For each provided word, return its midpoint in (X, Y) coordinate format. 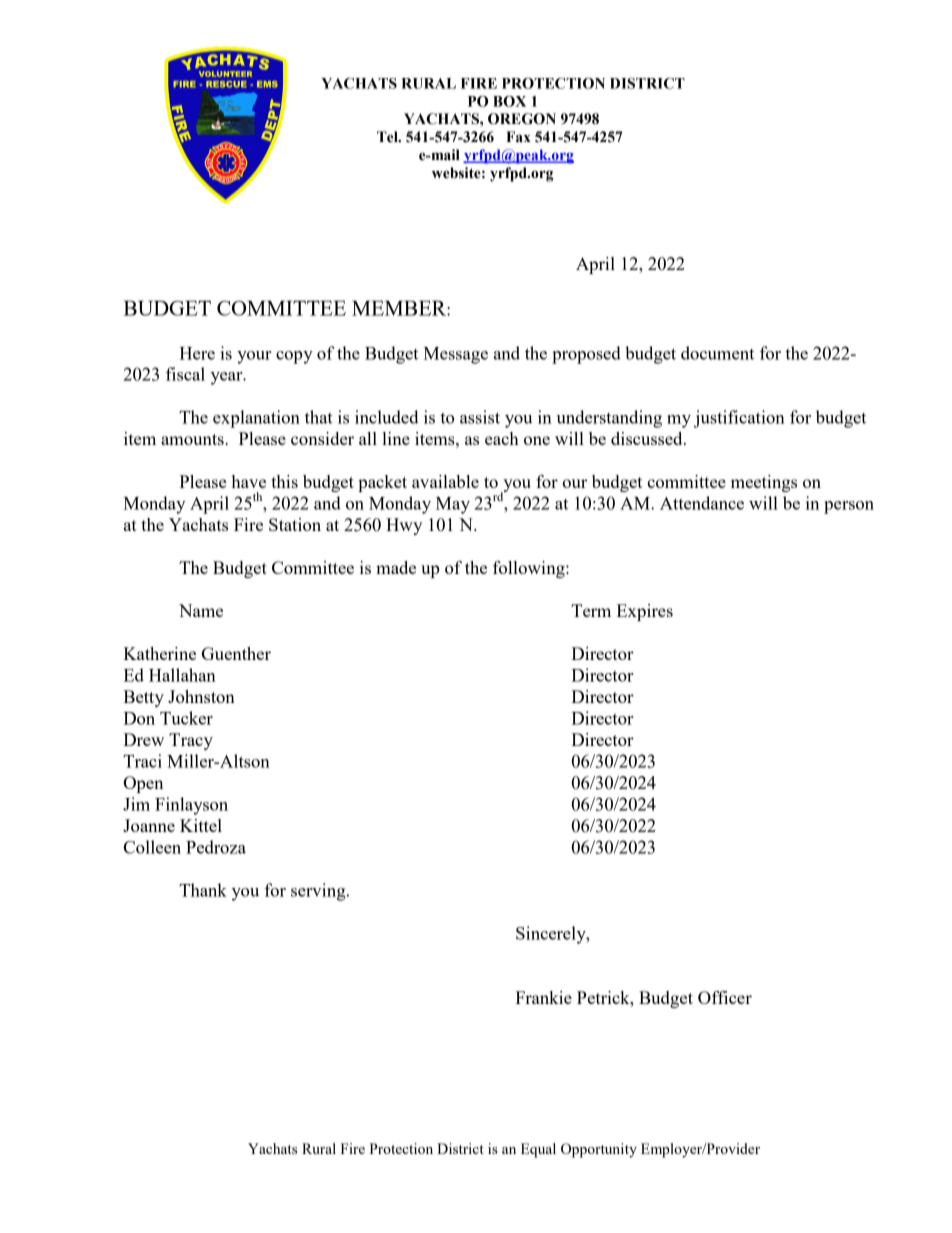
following (530, 569)
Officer (725, 997)
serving (319, 892)
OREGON (522, 119)
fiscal (185, 374)
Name (201, 610)
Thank (203, 890)
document (717, 353)
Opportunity (599, 1150)
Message (455, 355)
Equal (538, 1150)
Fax (518, 137)
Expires (645, 612)
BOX (509, 101)
